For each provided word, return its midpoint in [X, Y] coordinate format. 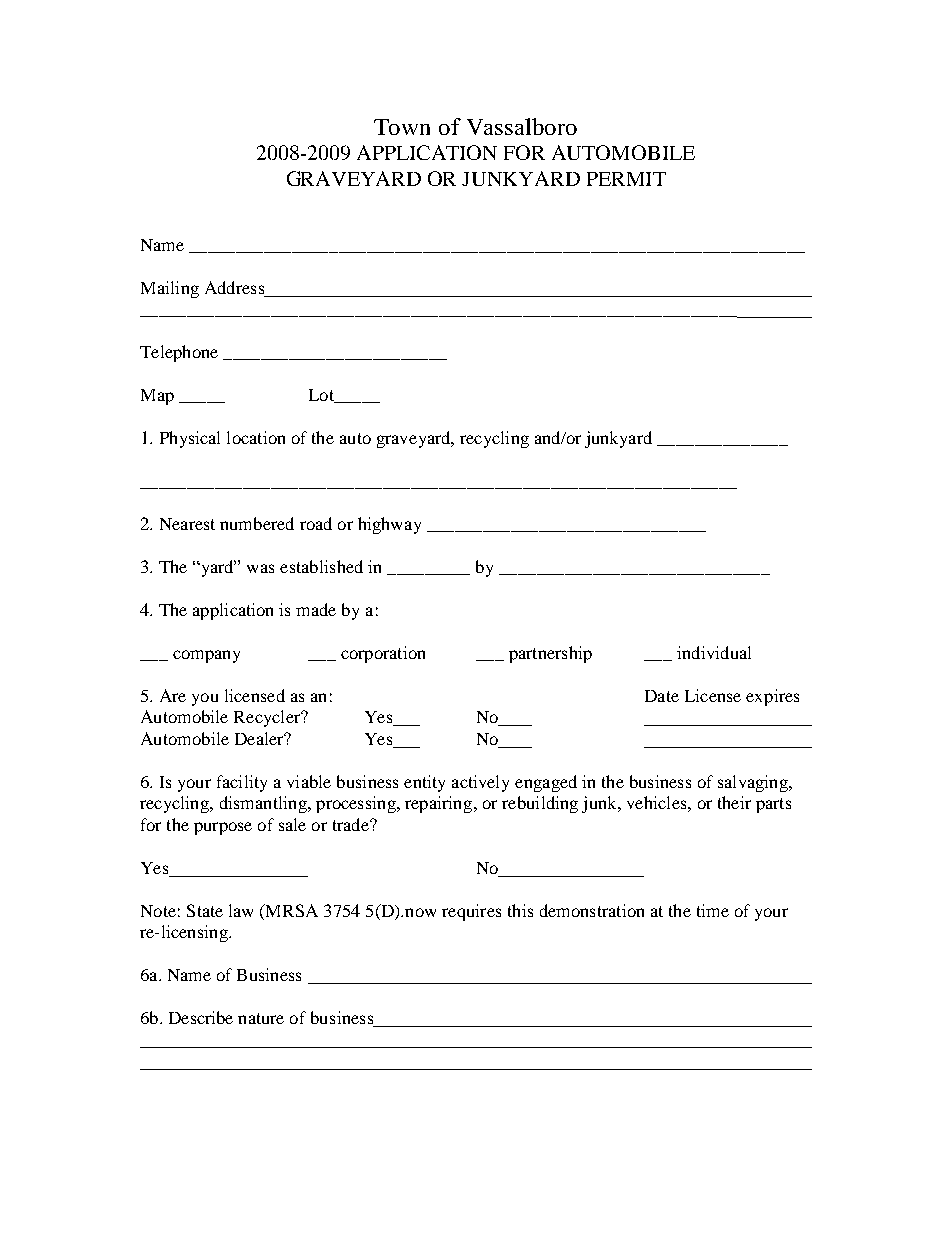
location [256, 437]
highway [389, 525]
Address [234, 287]
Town [402, 127]
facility [242, 783]
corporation [383, 654]
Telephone [179, 353]
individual [714, 652]
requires [471, 912]
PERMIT [626, 179]
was [260, 568]
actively [480, 783]
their [734, 802]
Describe [201, 1017]
